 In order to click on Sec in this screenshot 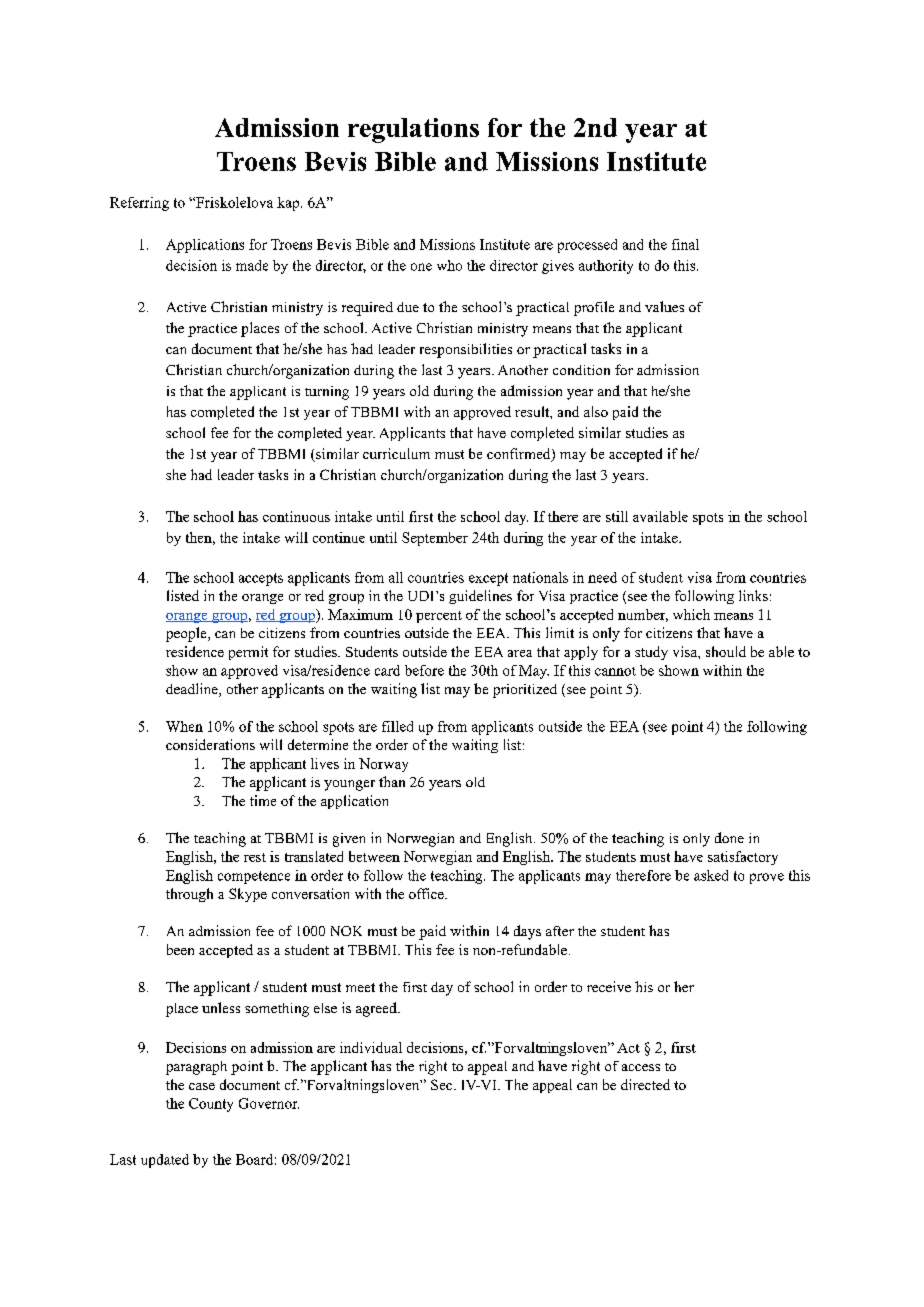, I will do `click(443, 1084)`.
